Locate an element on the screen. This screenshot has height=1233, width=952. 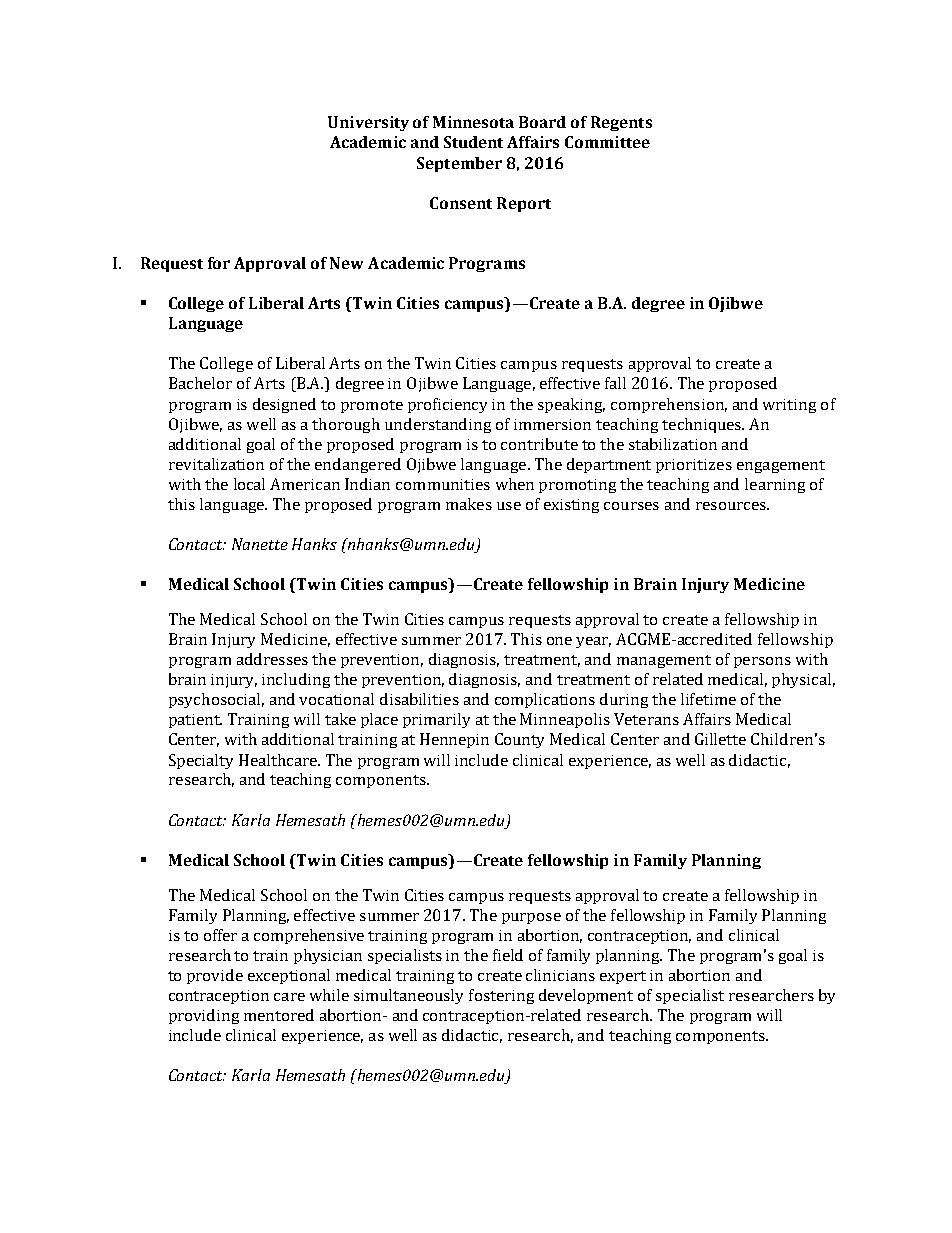
designed is located at coordinates (284, 405).
